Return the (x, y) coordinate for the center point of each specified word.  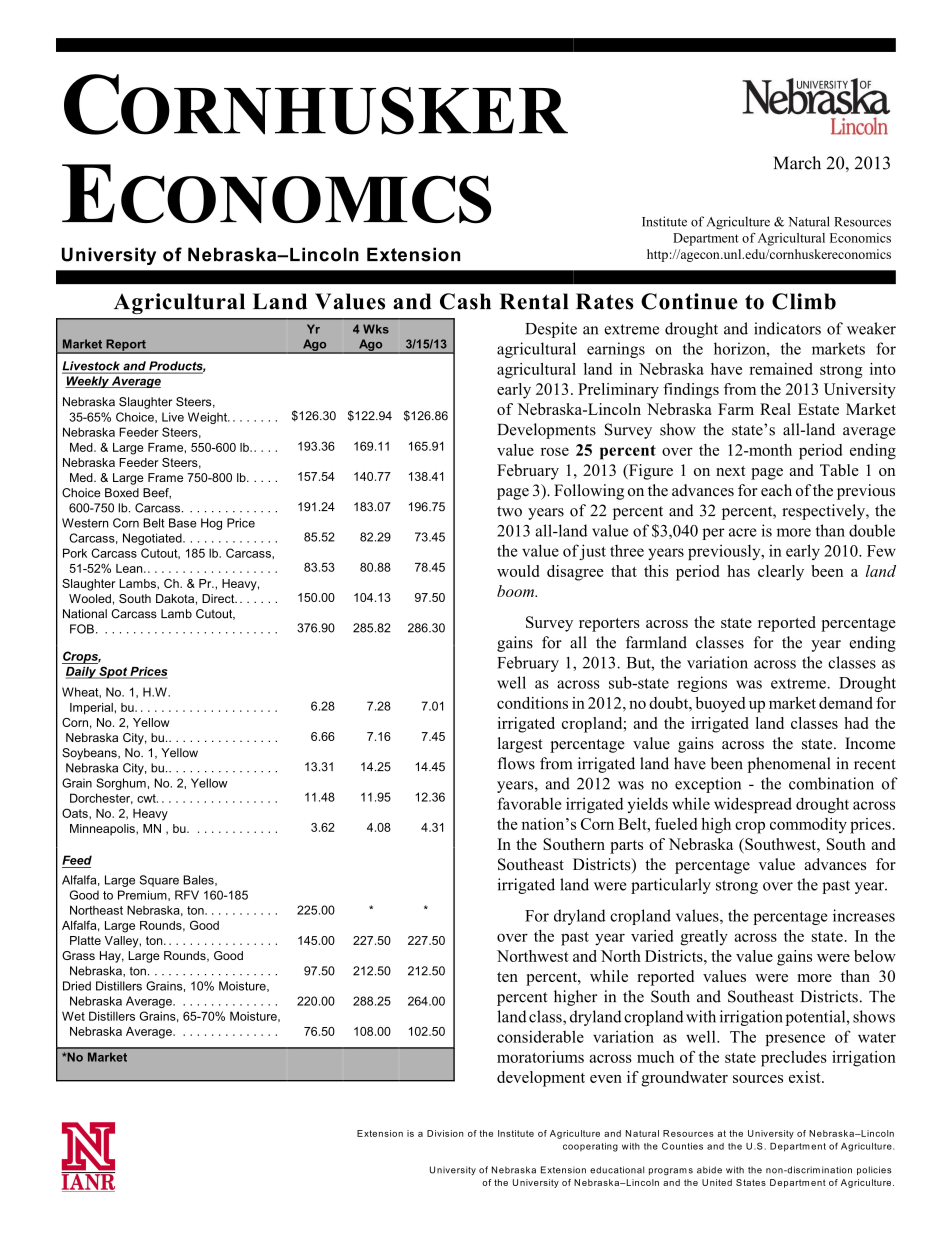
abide (709, 1170)
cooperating (590, 1147)
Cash (465, 301)
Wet (73, 1016)
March (797, 163)
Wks (376, 329)
